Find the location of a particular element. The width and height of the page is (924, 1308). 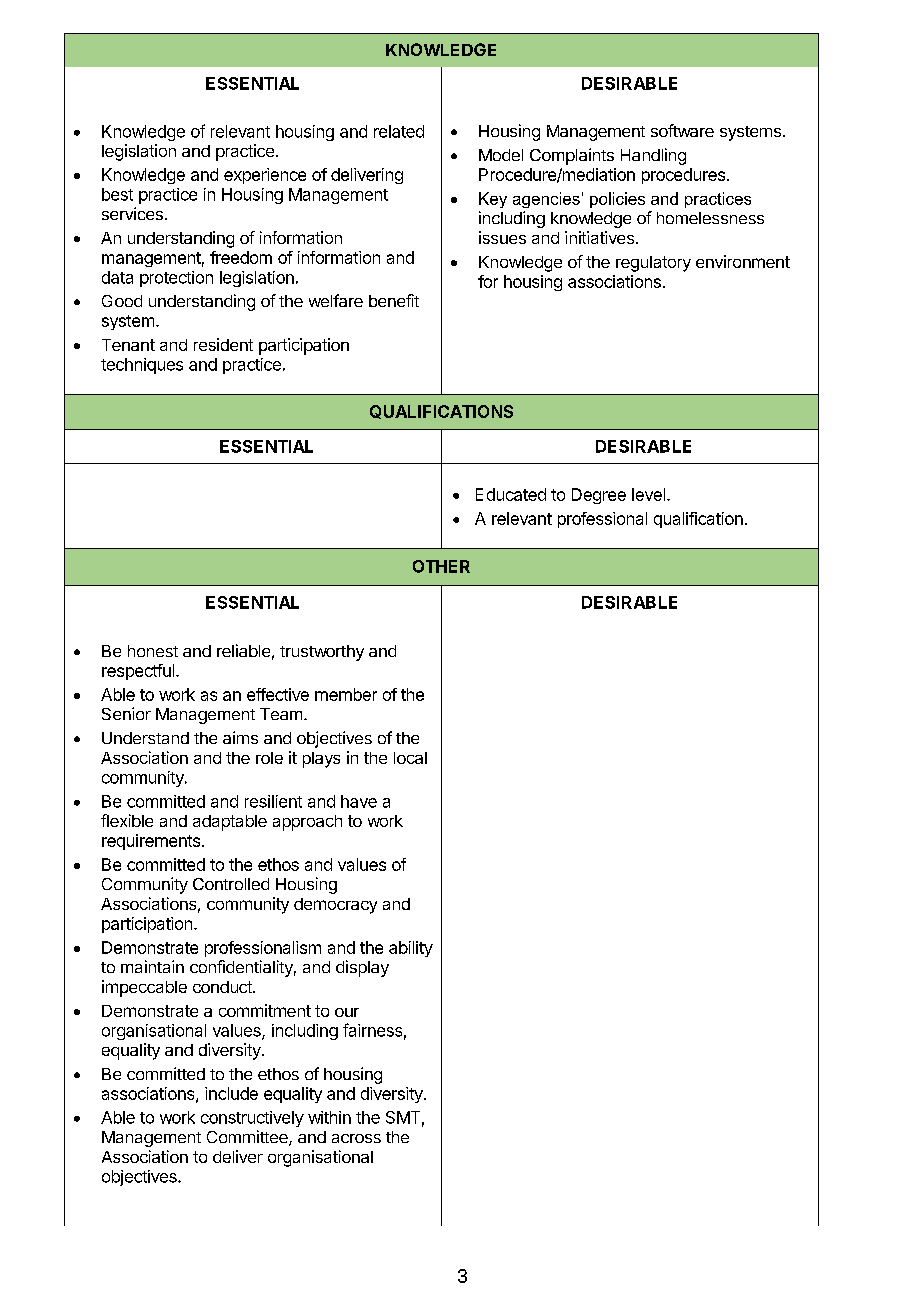

honest is located at coordinates (153, 651).
